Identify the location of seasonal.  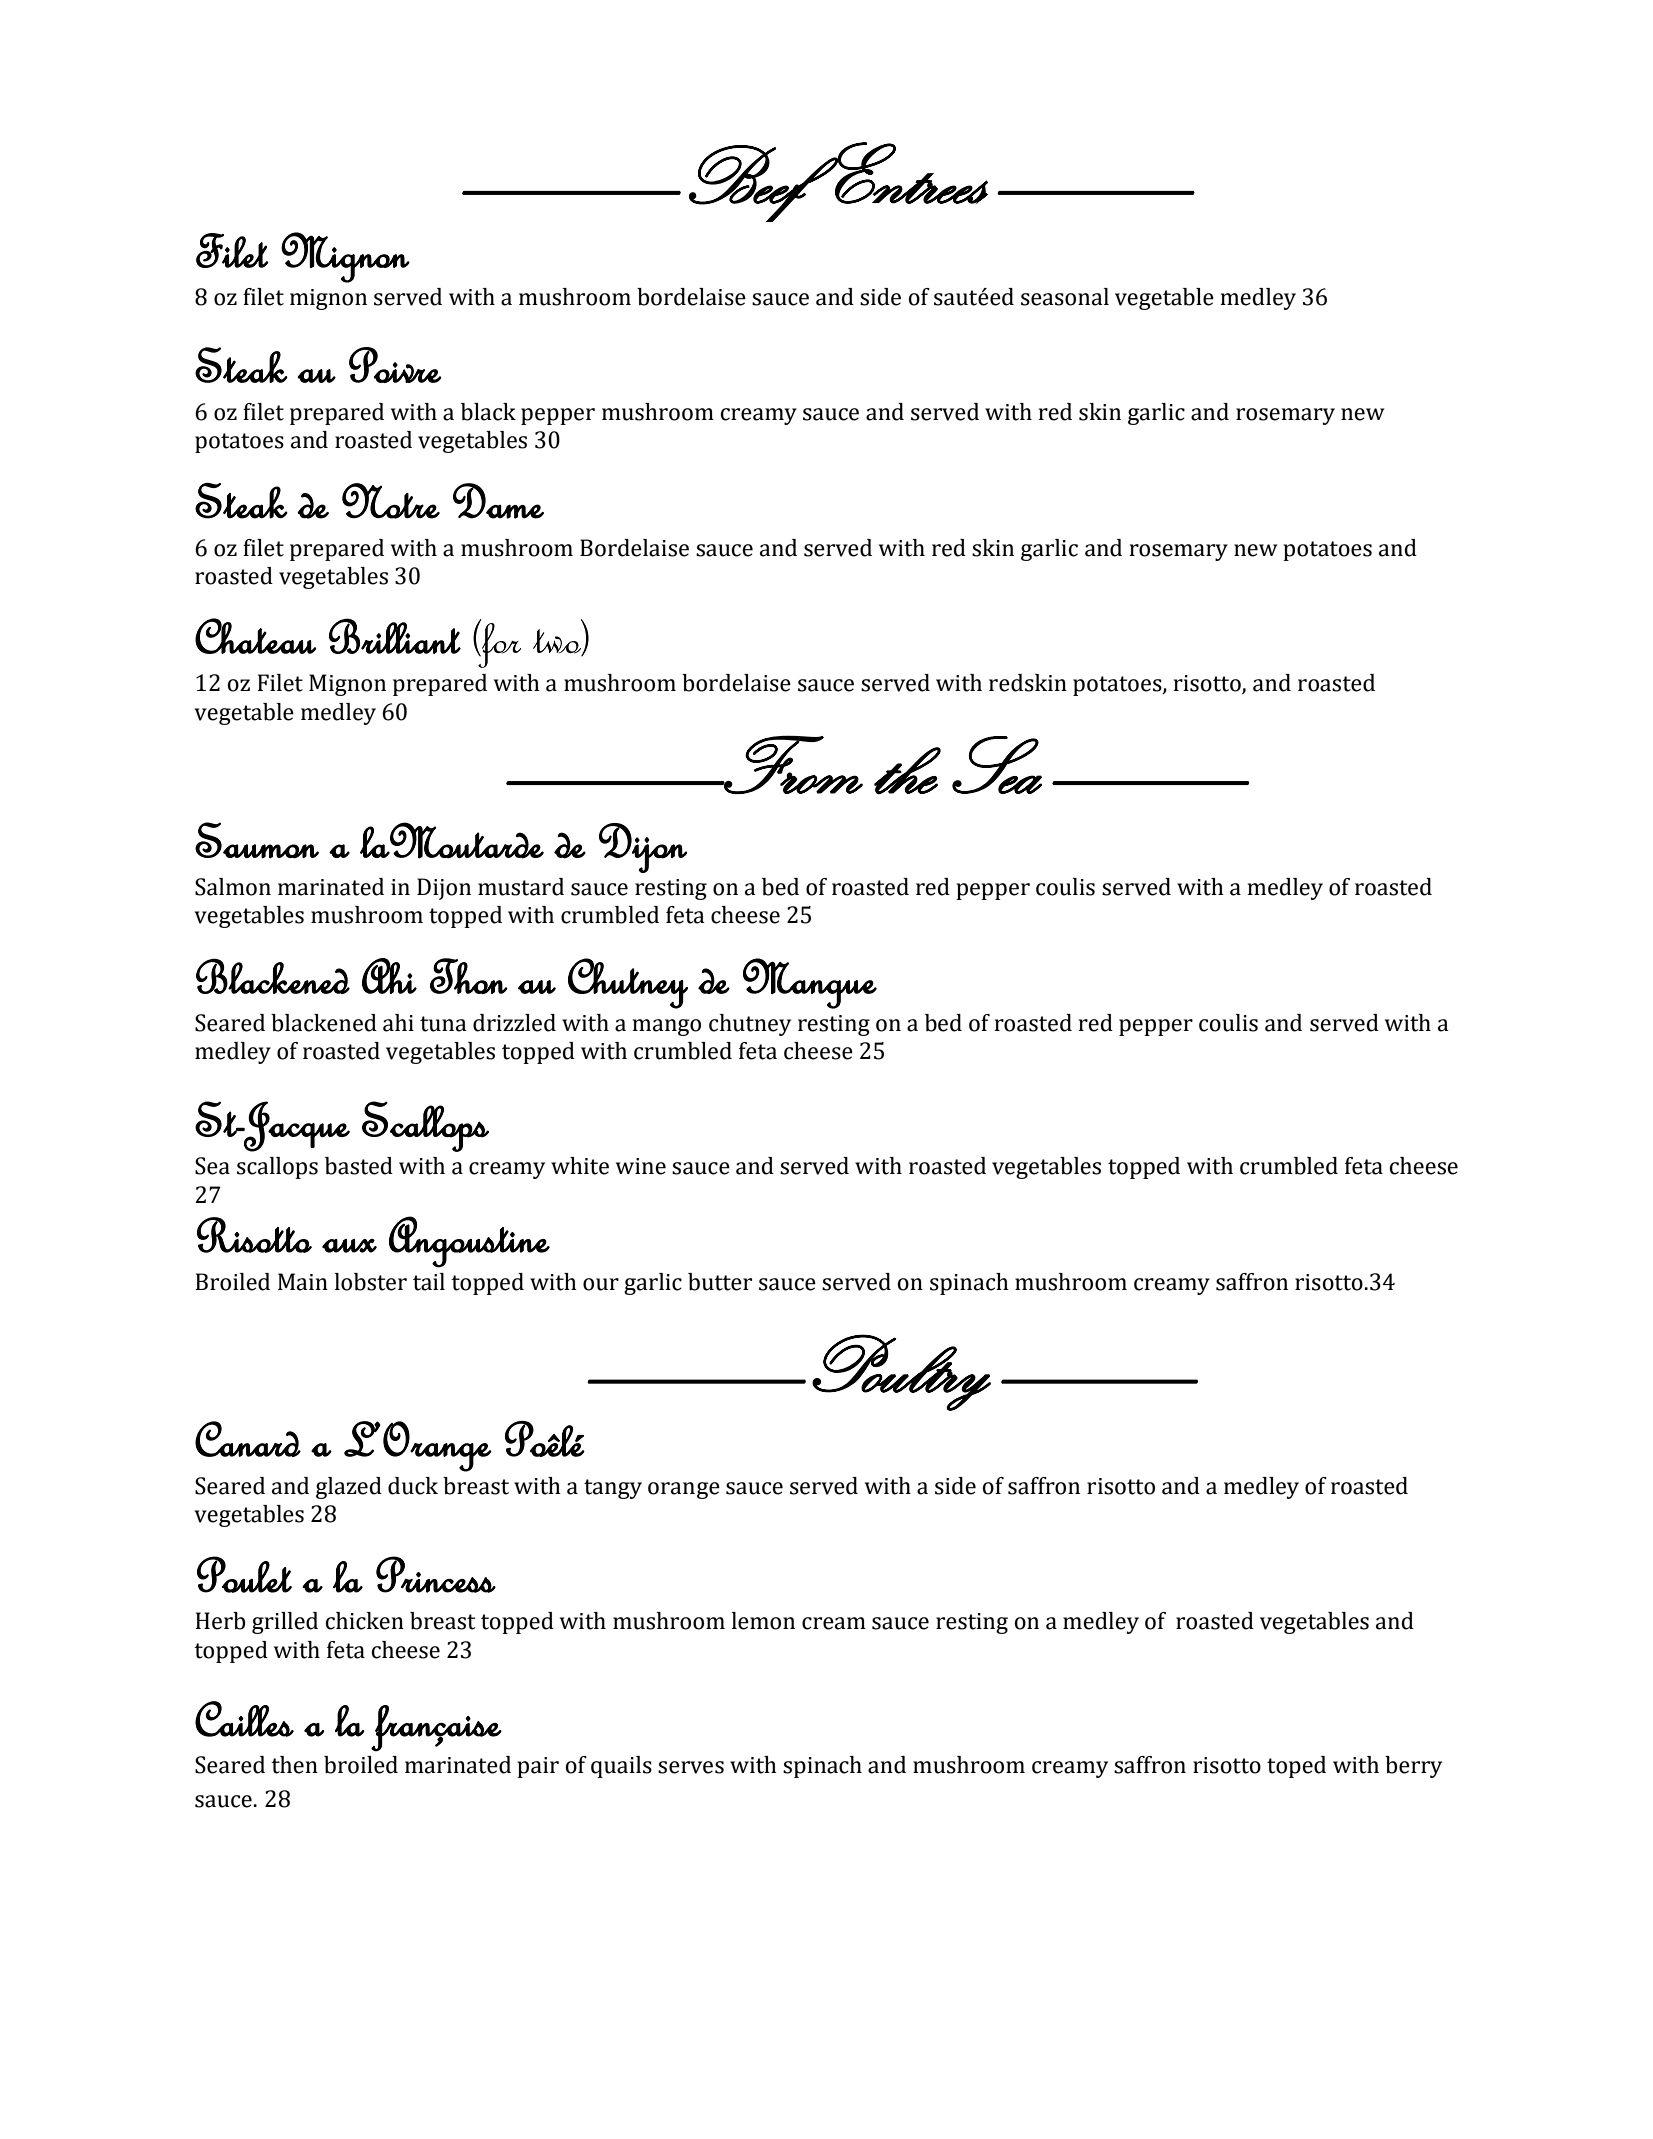
(1065, 297).
